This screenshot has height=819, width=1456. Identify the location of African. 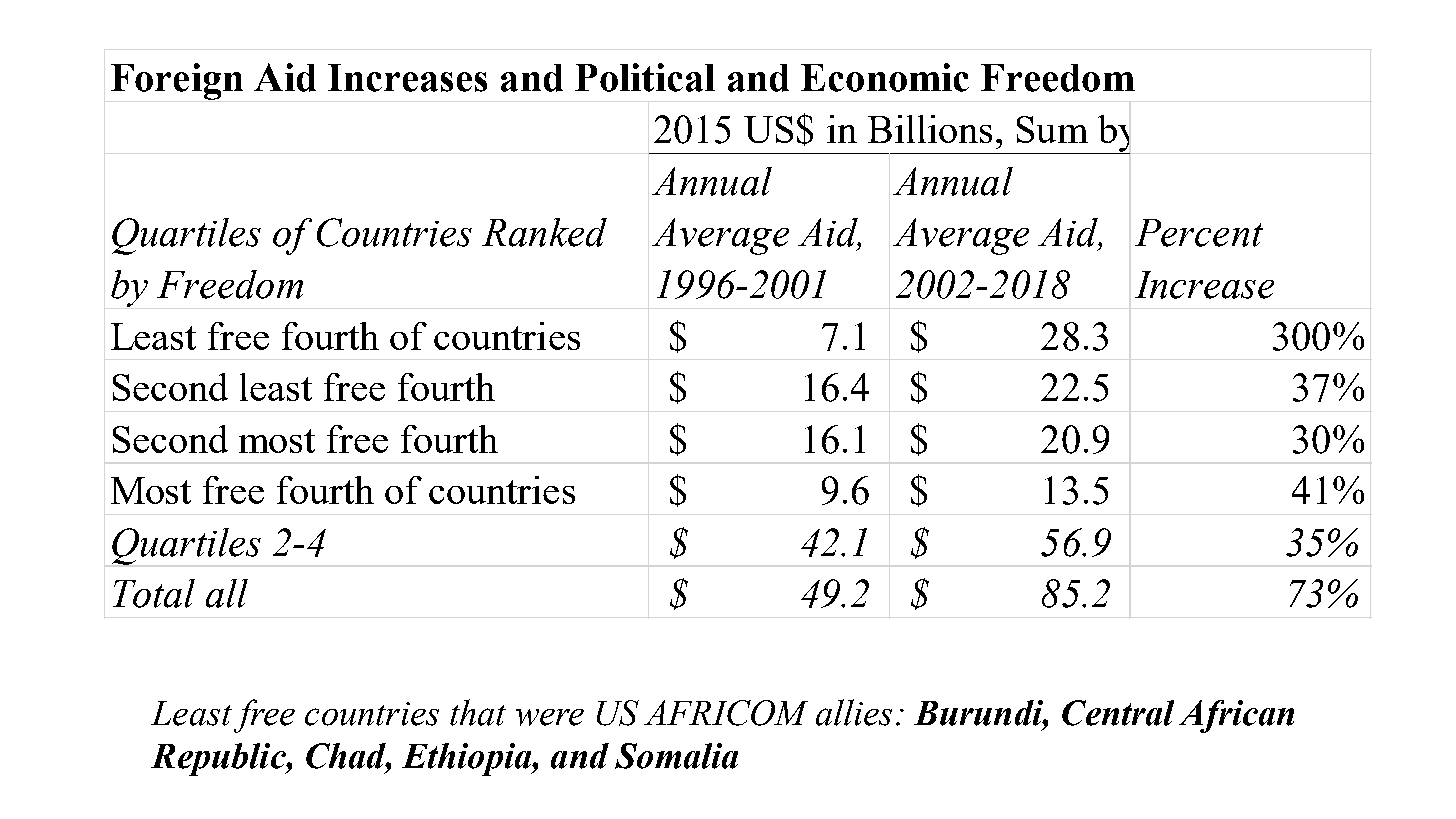
(1236, 716).
